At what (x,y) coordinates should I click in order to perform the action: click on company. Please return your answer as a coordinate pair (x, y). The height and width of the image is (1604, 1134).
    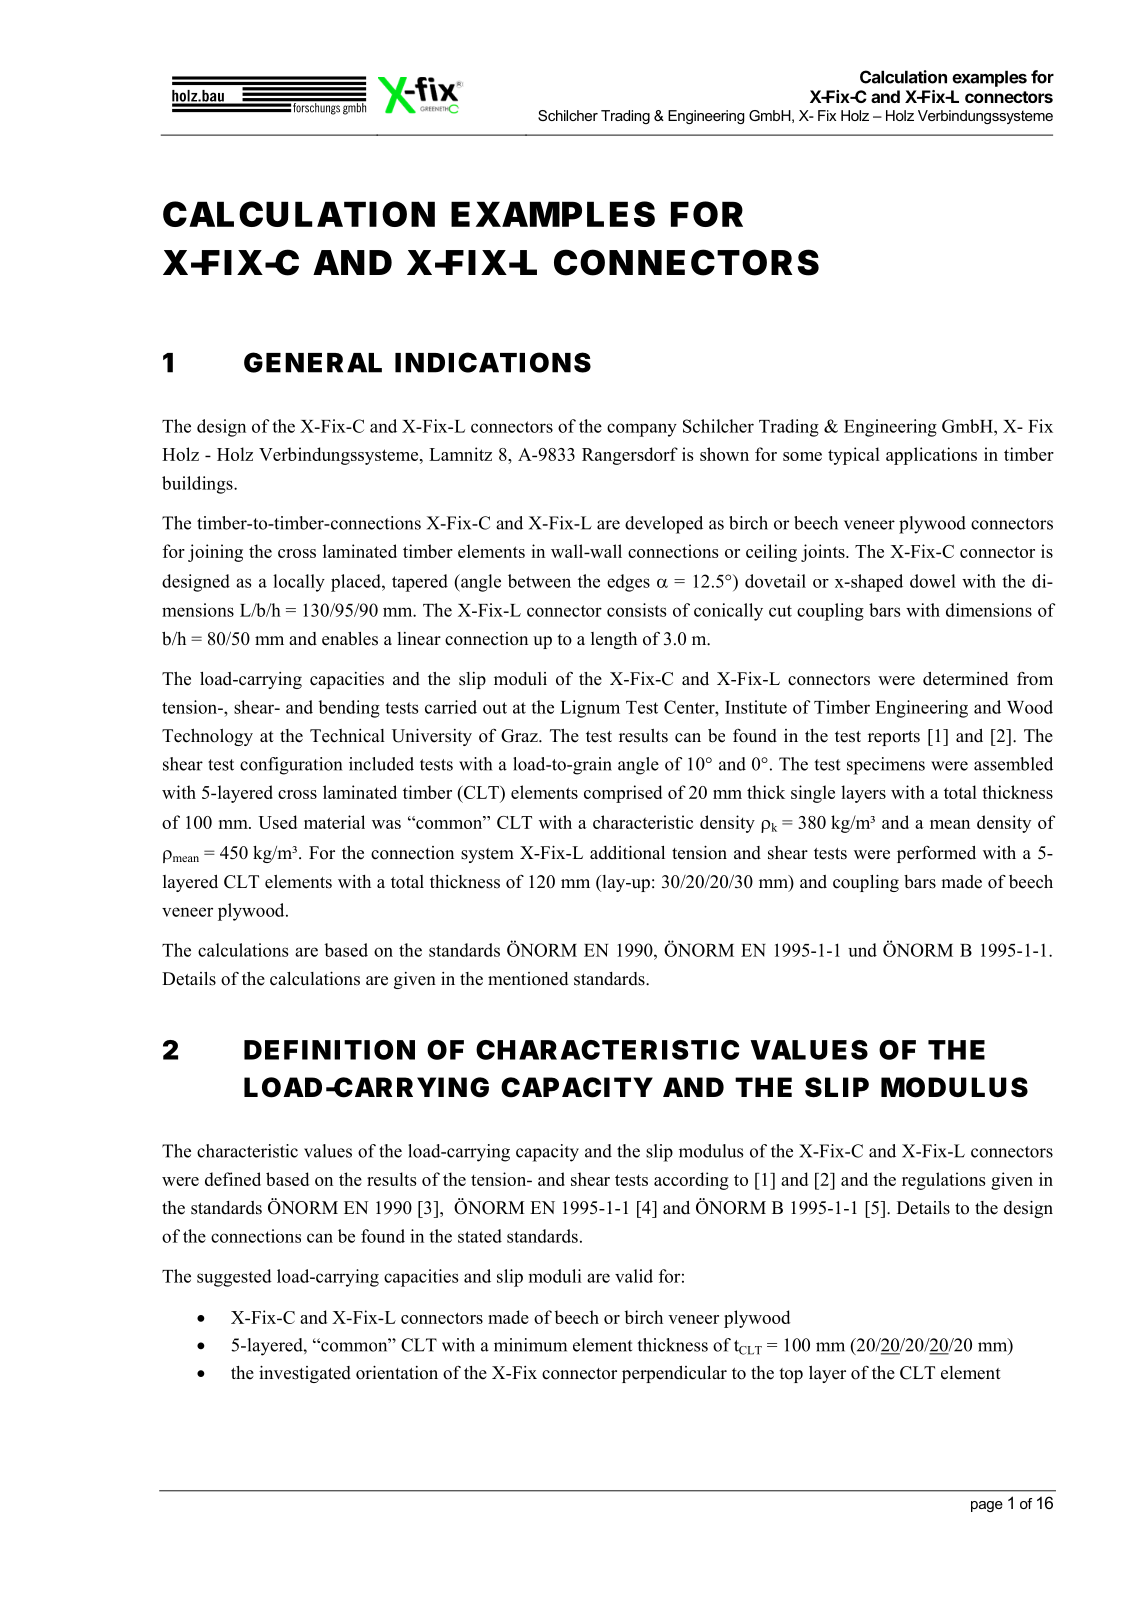
    Looking at the image, I should click on (642, 430).
